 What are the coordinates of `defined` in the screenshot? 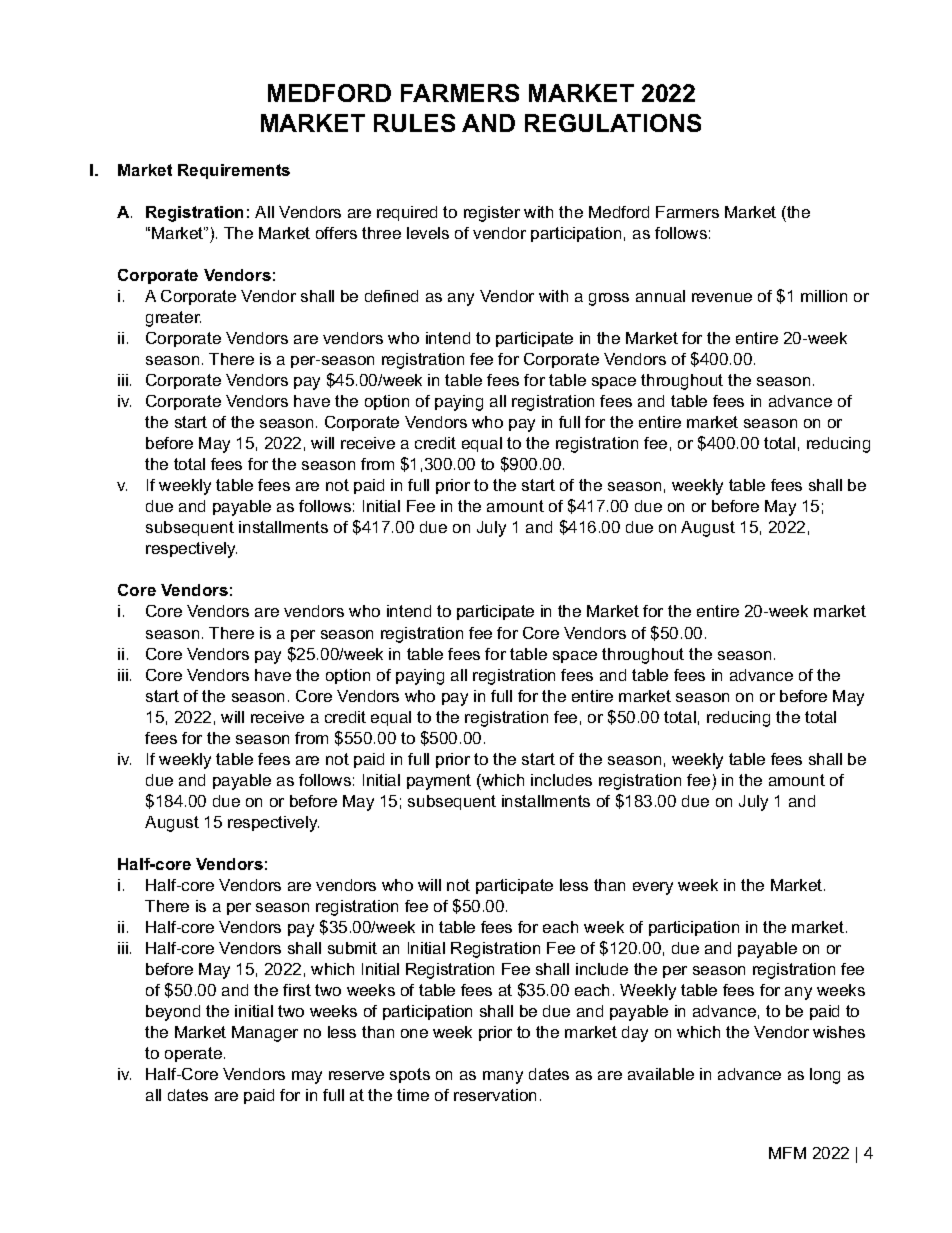 It's located at (391, 296).
